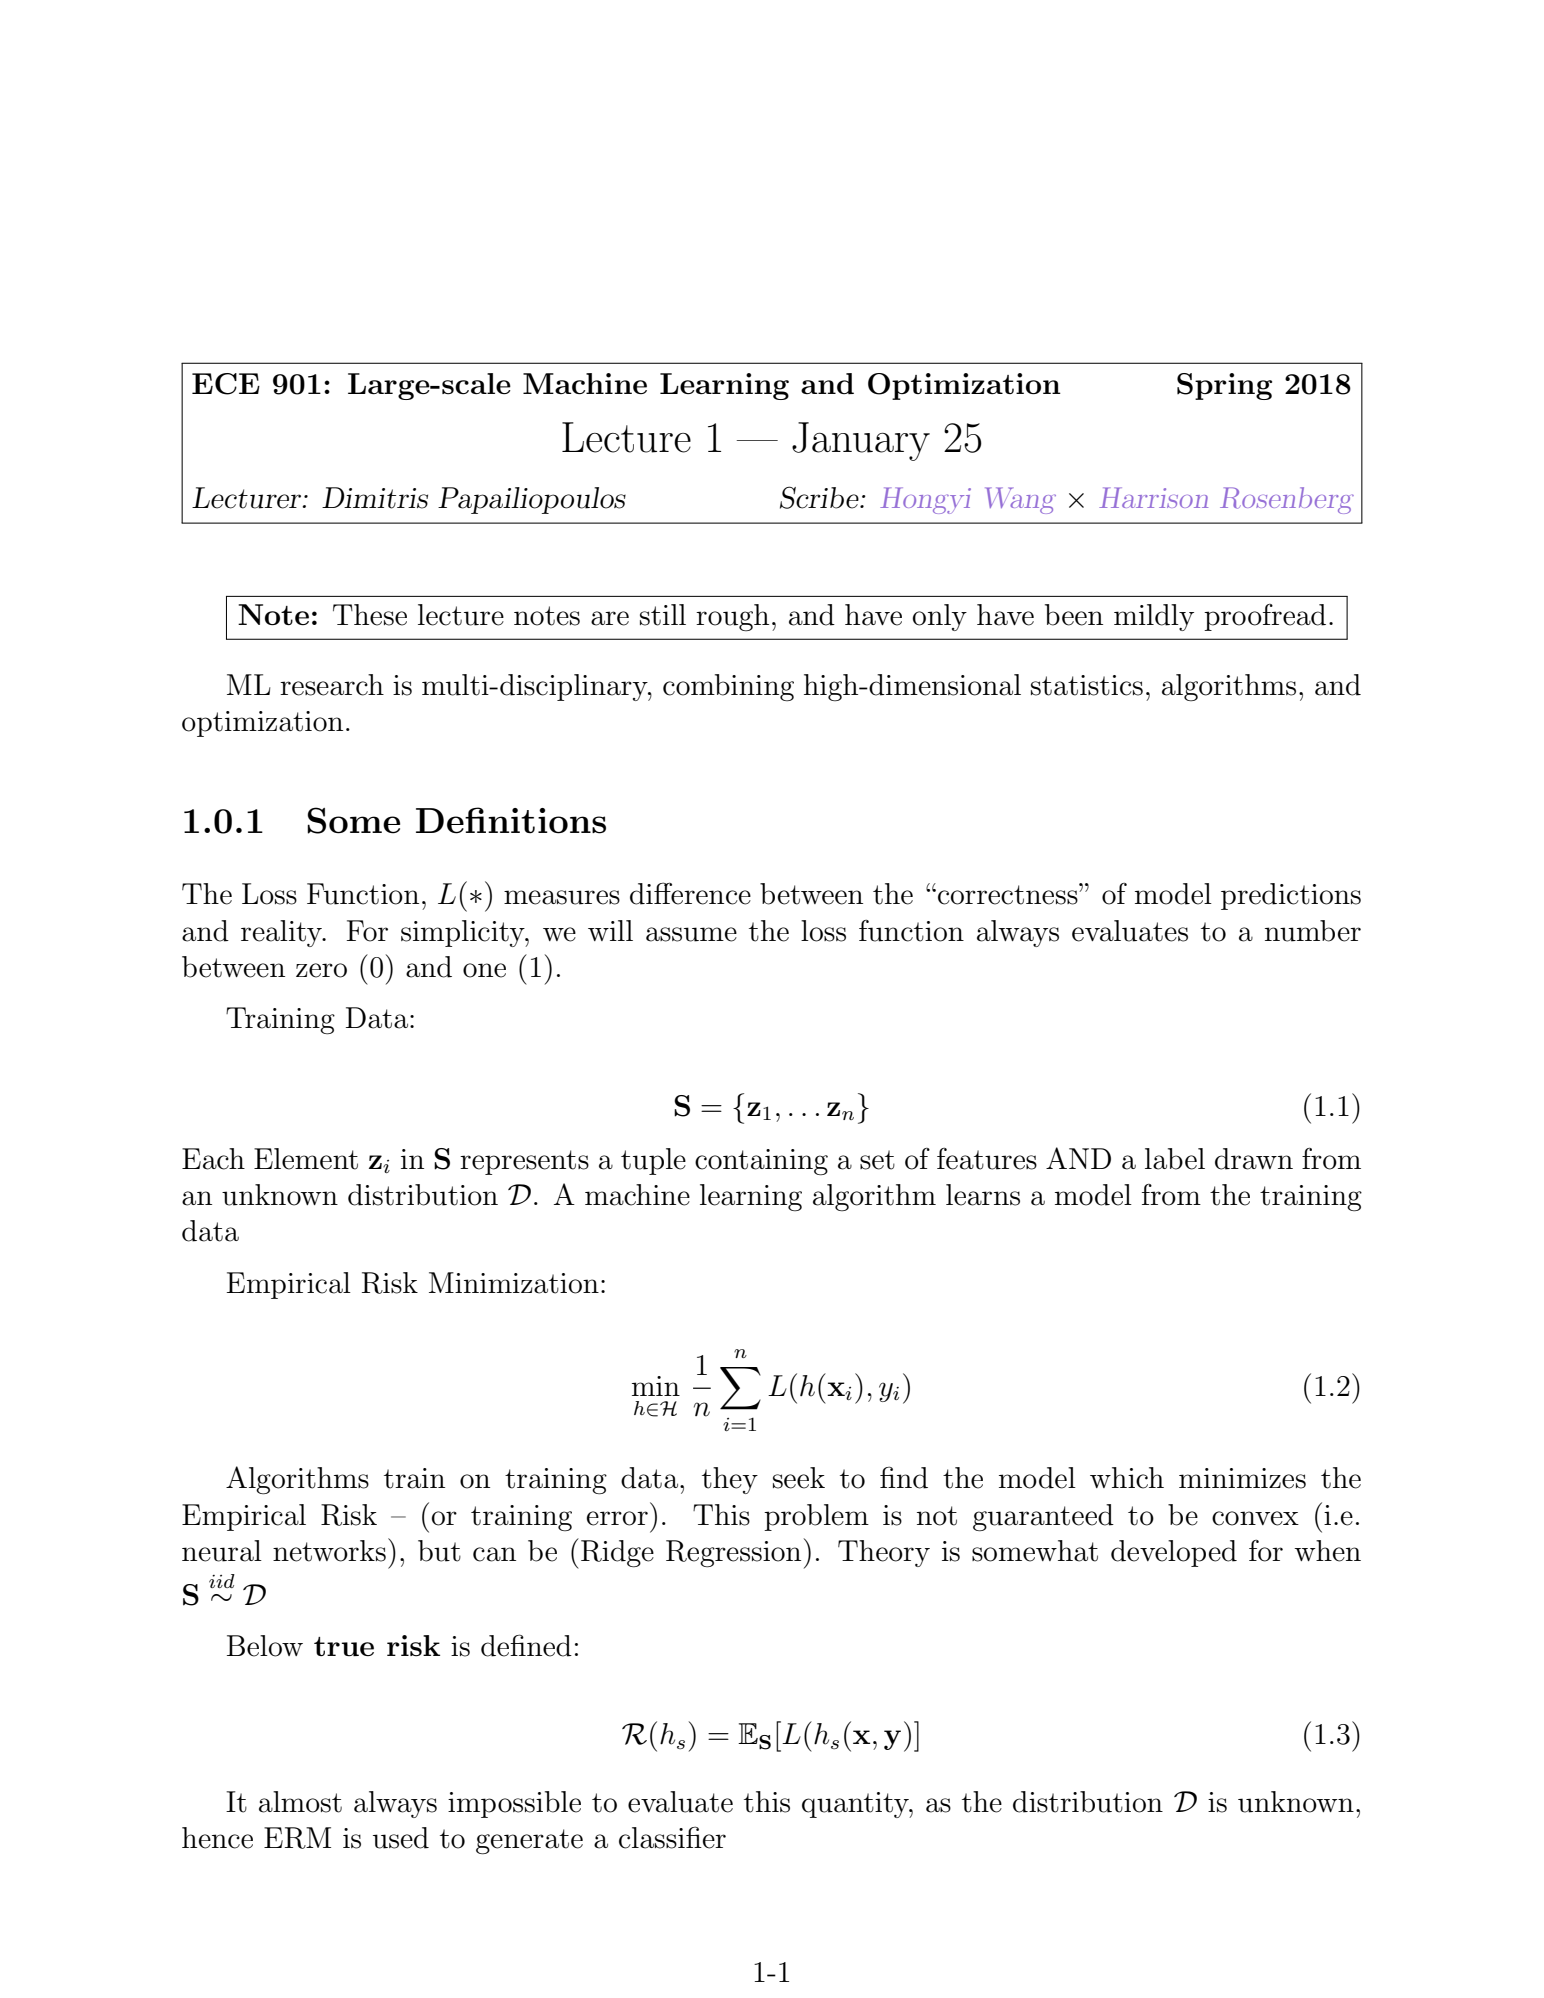  Describe the element at coordinates (375, 498) in the screenshot. I see `Dimitris` at that location.
